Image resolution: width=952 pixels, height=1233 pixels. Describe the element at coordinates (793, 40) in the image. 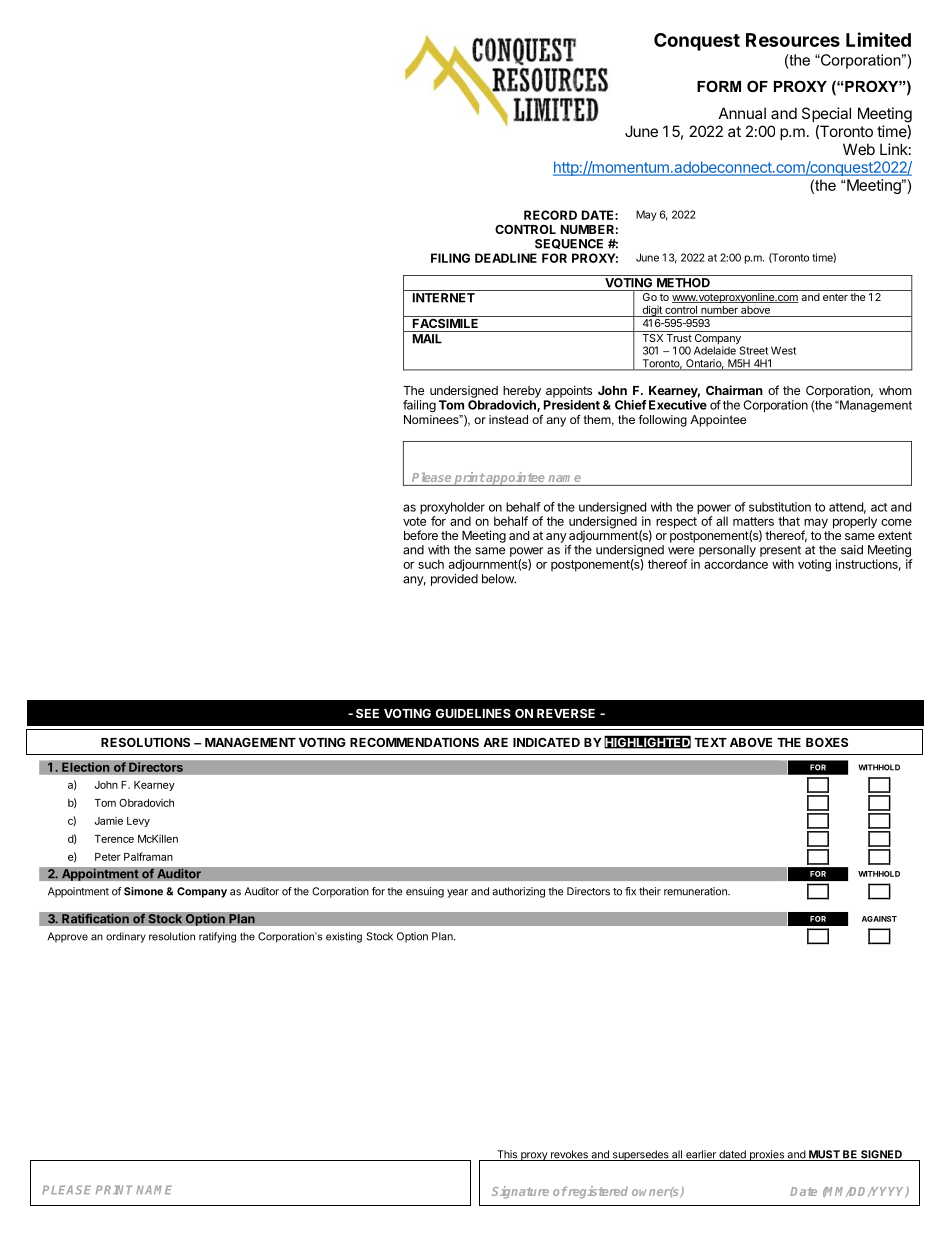

I see `Resources` at that location.
